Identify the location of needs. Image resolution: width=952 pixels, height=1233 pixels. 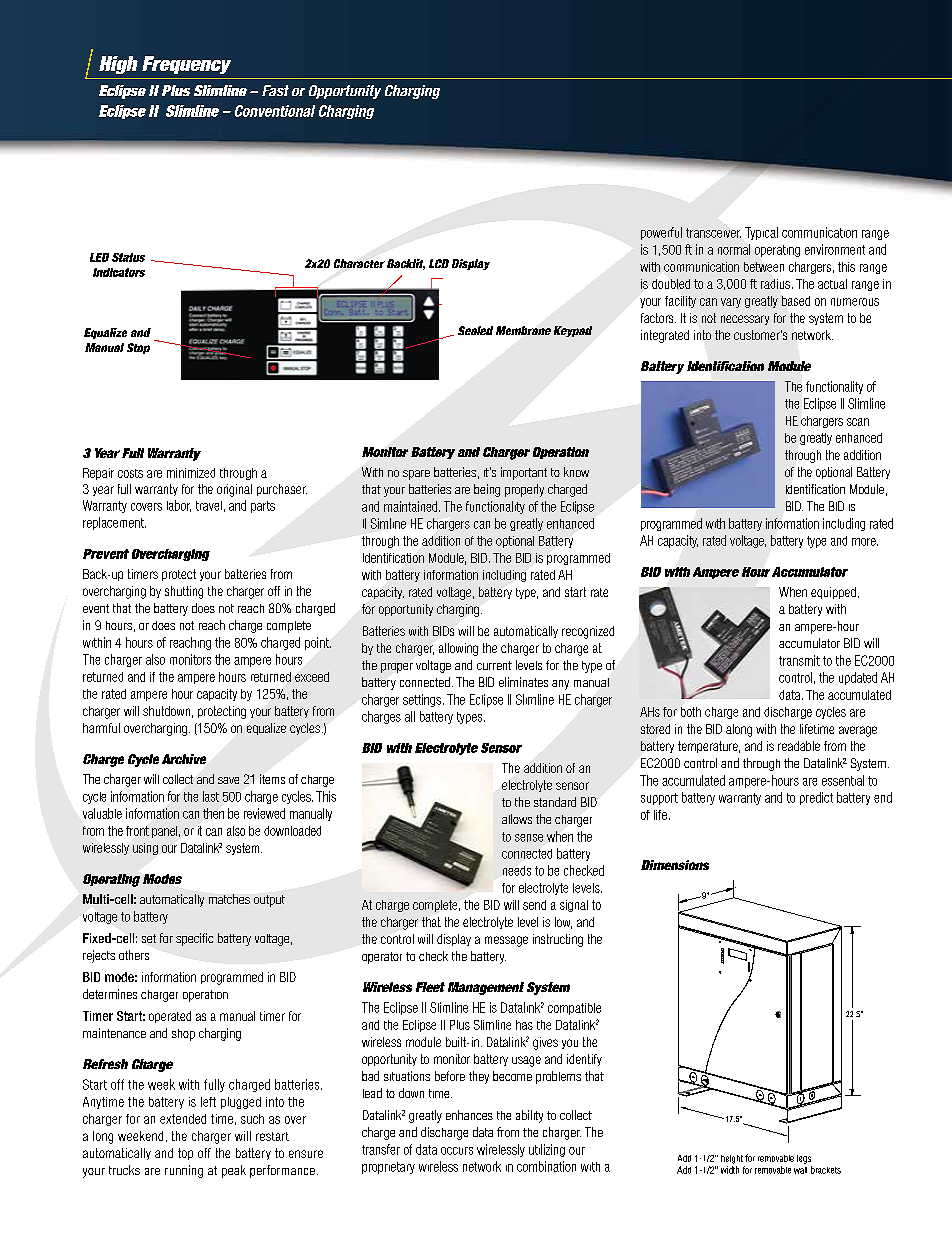
(517, 871).
